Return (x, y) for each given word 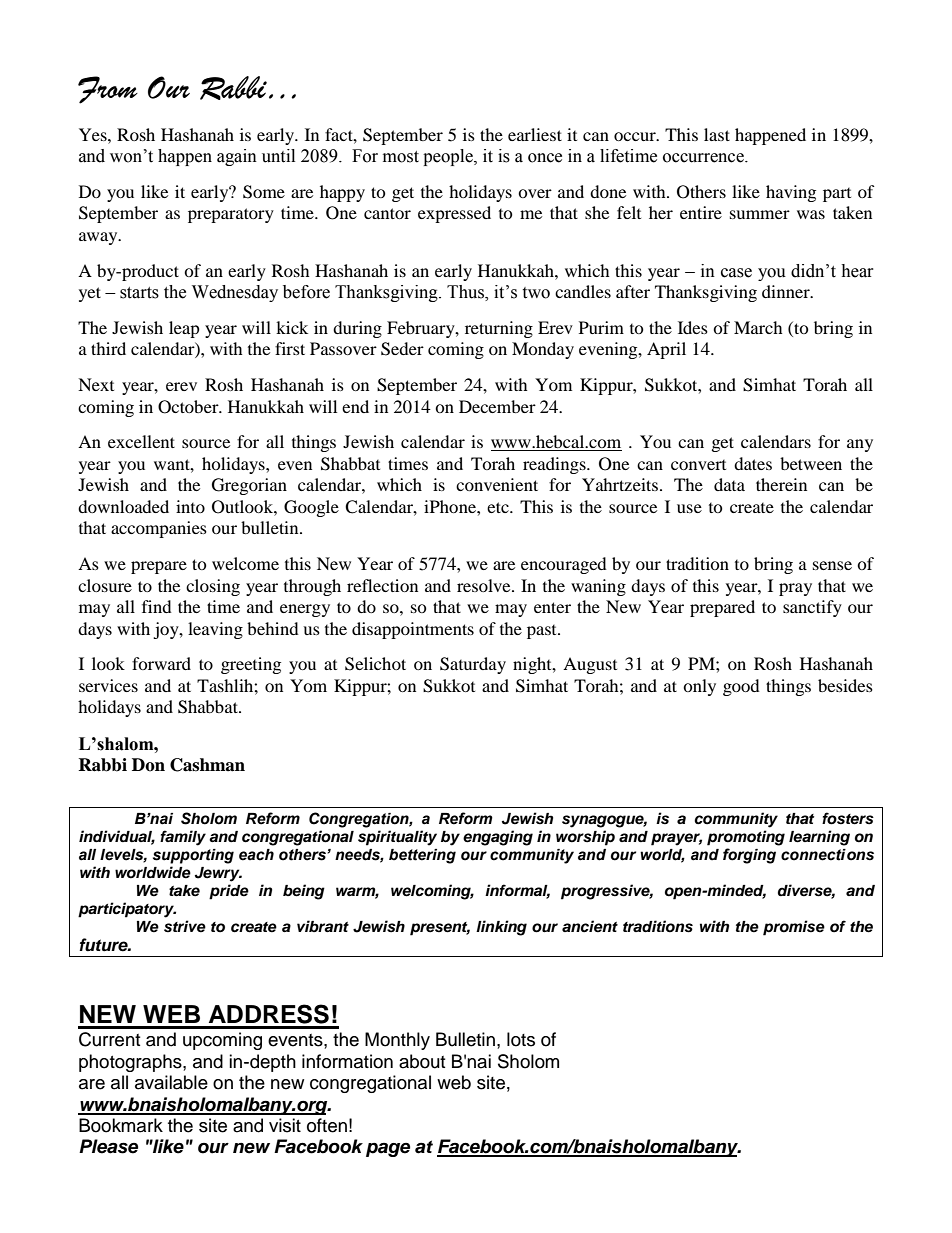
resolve (485, 585)
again (237, 157)
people (449, 157)
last (717, 134)
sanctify (812, 608)
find (157, 606)
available (171, 1082)
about (422, 1061)
